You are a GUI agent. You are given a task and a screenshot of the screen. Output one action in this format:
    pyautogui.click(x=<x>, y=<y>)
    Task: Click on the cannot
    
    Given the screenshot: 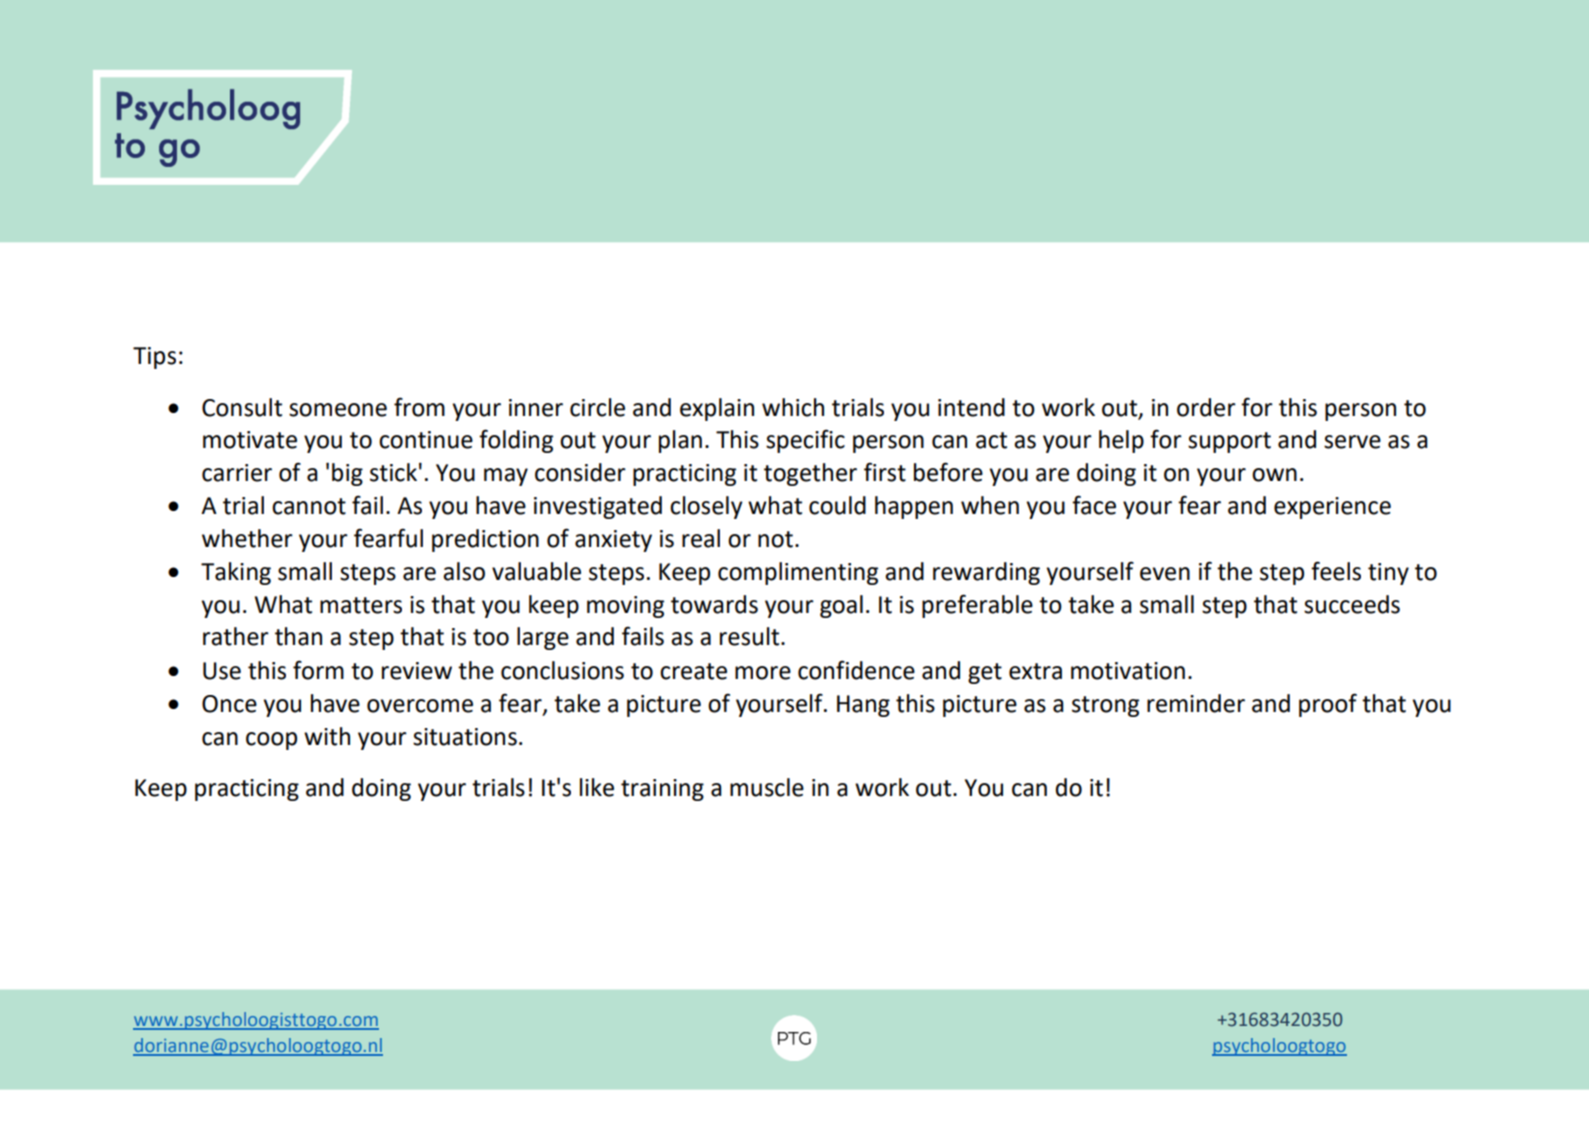 What is the action you would take?
    pyautogui.click(x=309, y=506)
